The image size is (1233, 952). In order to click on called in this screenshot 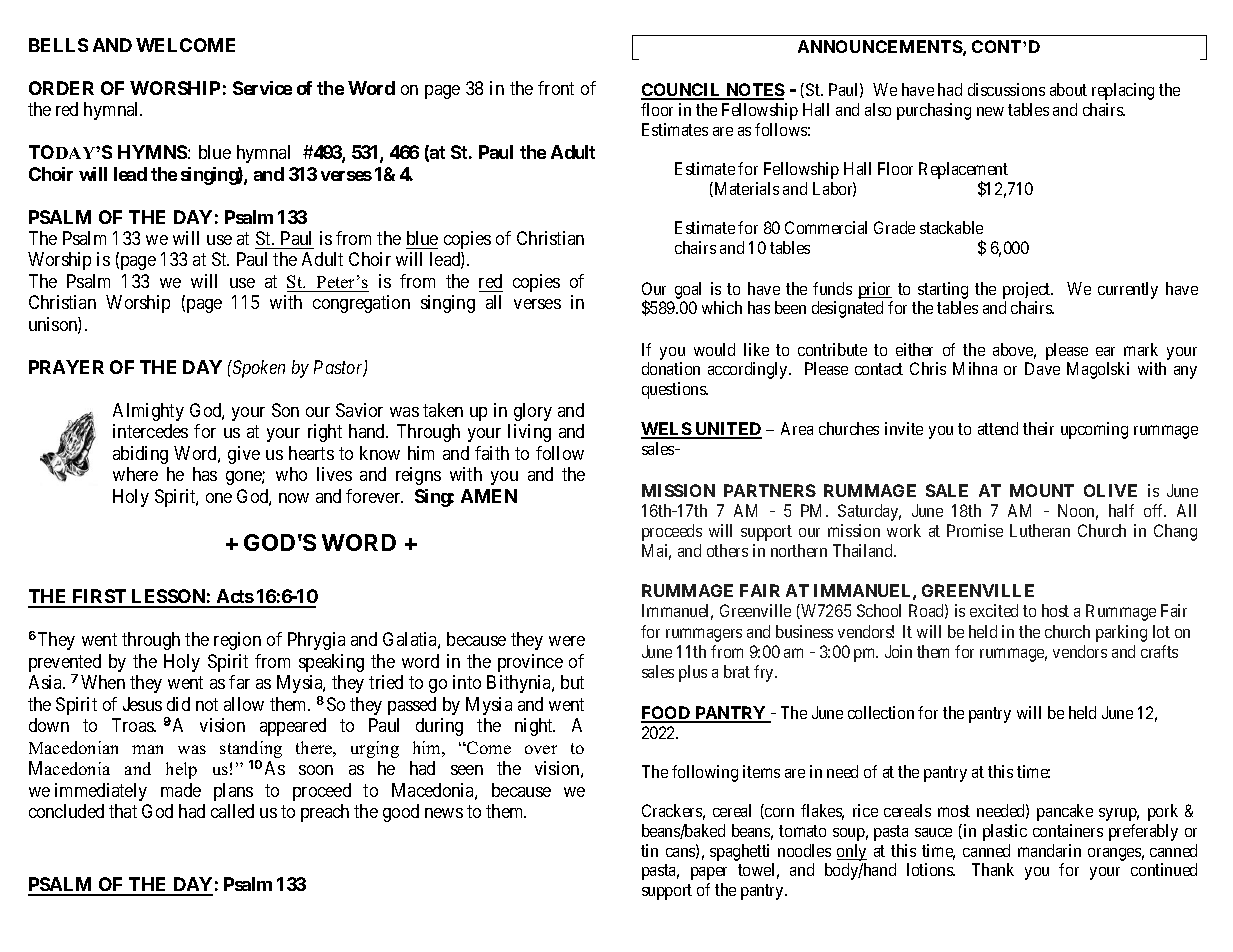, I will do `click(232, 811)`.
